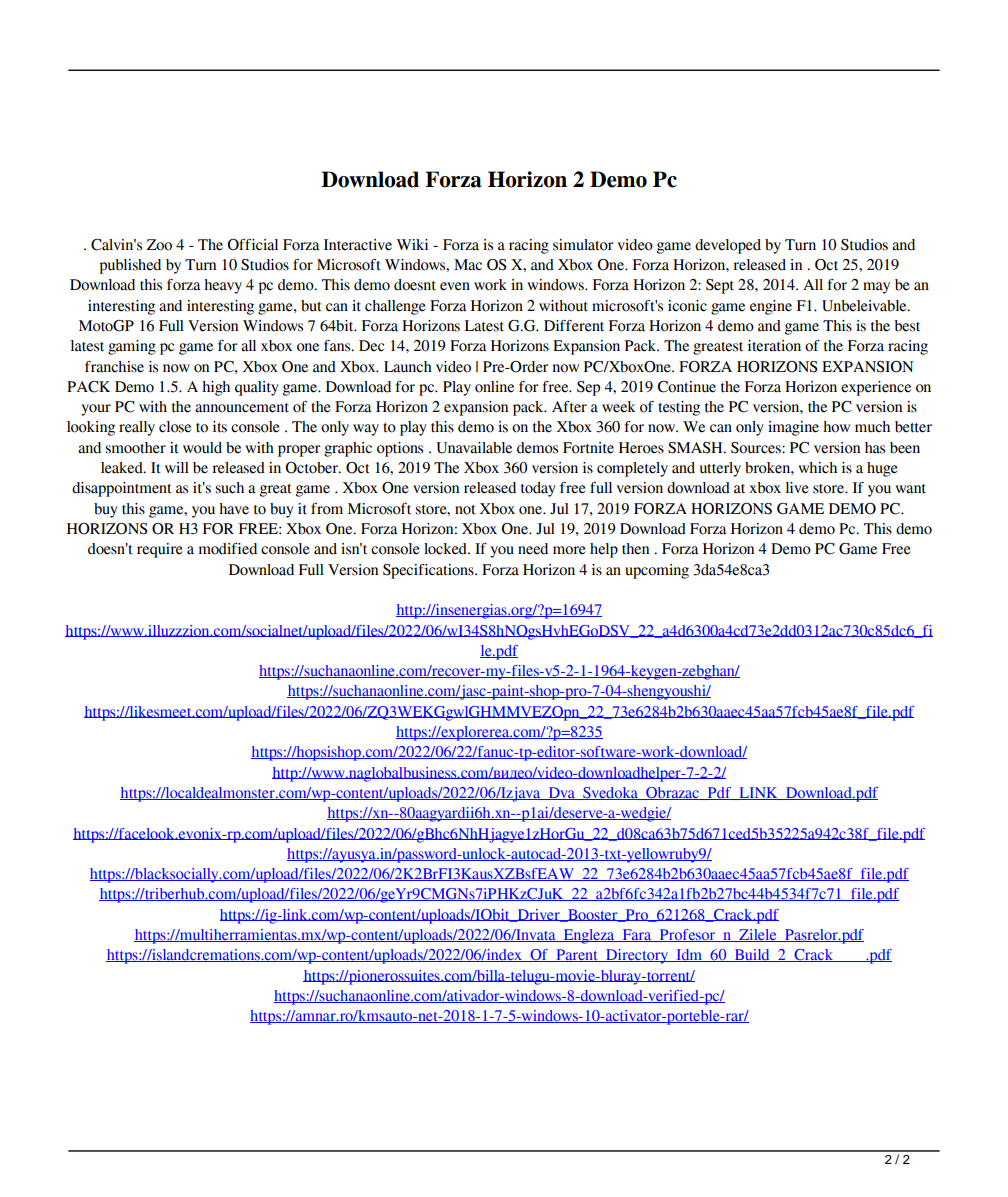 This page has width=1008, height=1197. What do you see at coordinates (474, 448) in the page?
I see `Unavailable` at bounding box center [474, 448].
